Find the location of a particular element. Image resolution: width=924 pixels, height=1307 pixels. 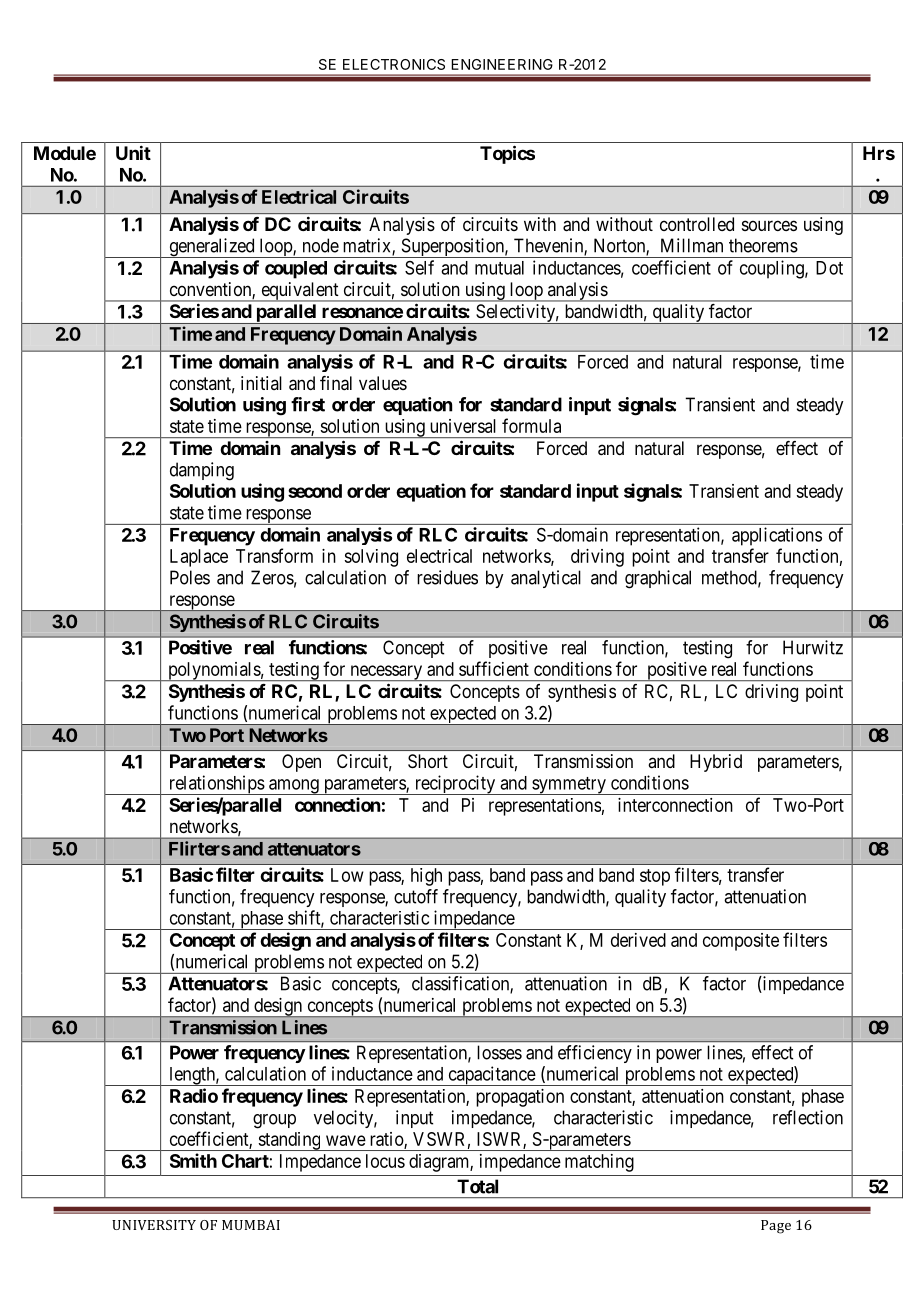

sources is located at coordinates (769, 225).
